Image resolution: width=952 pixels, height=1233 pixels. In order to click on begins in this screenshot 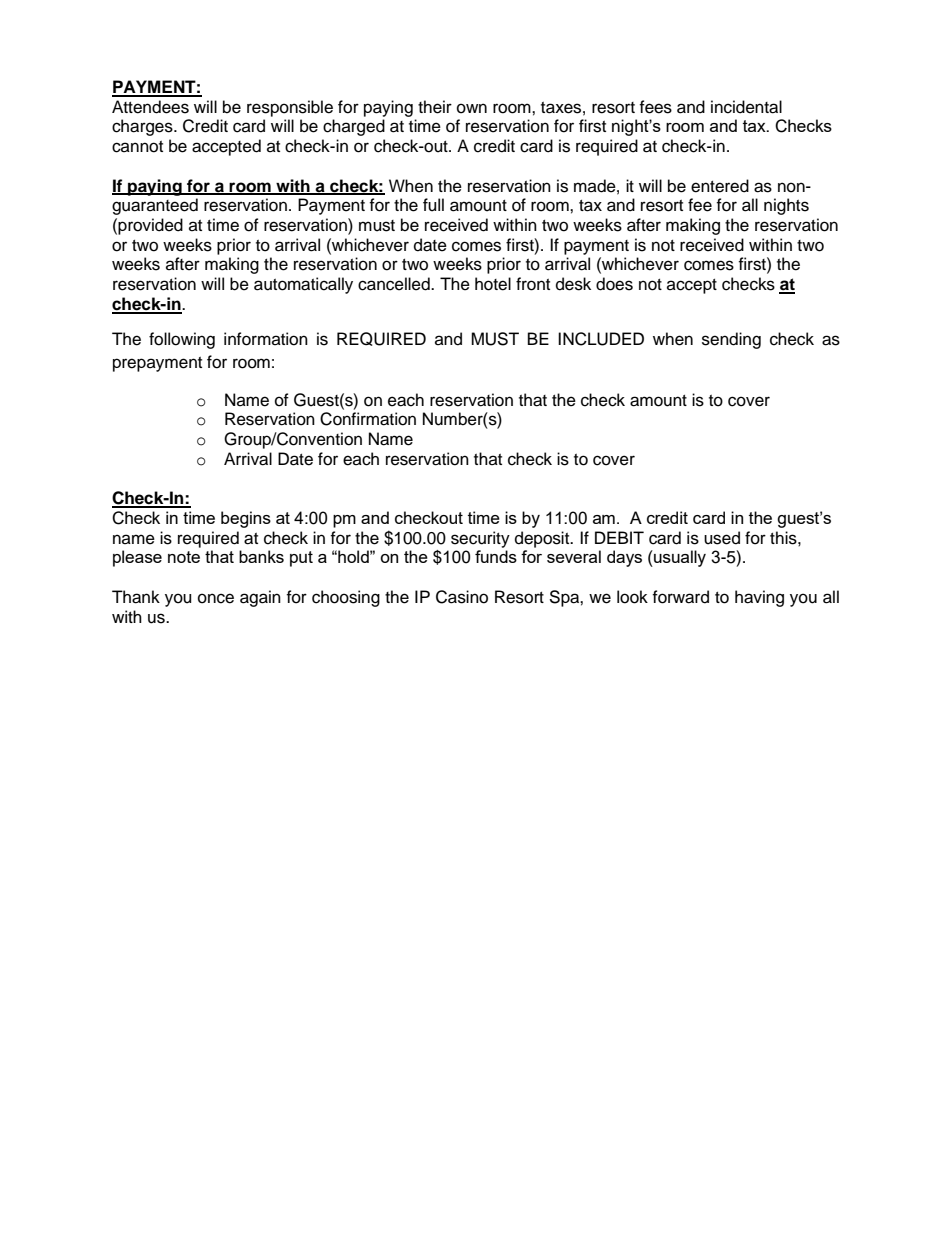, I will do `click(246, 519)`.
